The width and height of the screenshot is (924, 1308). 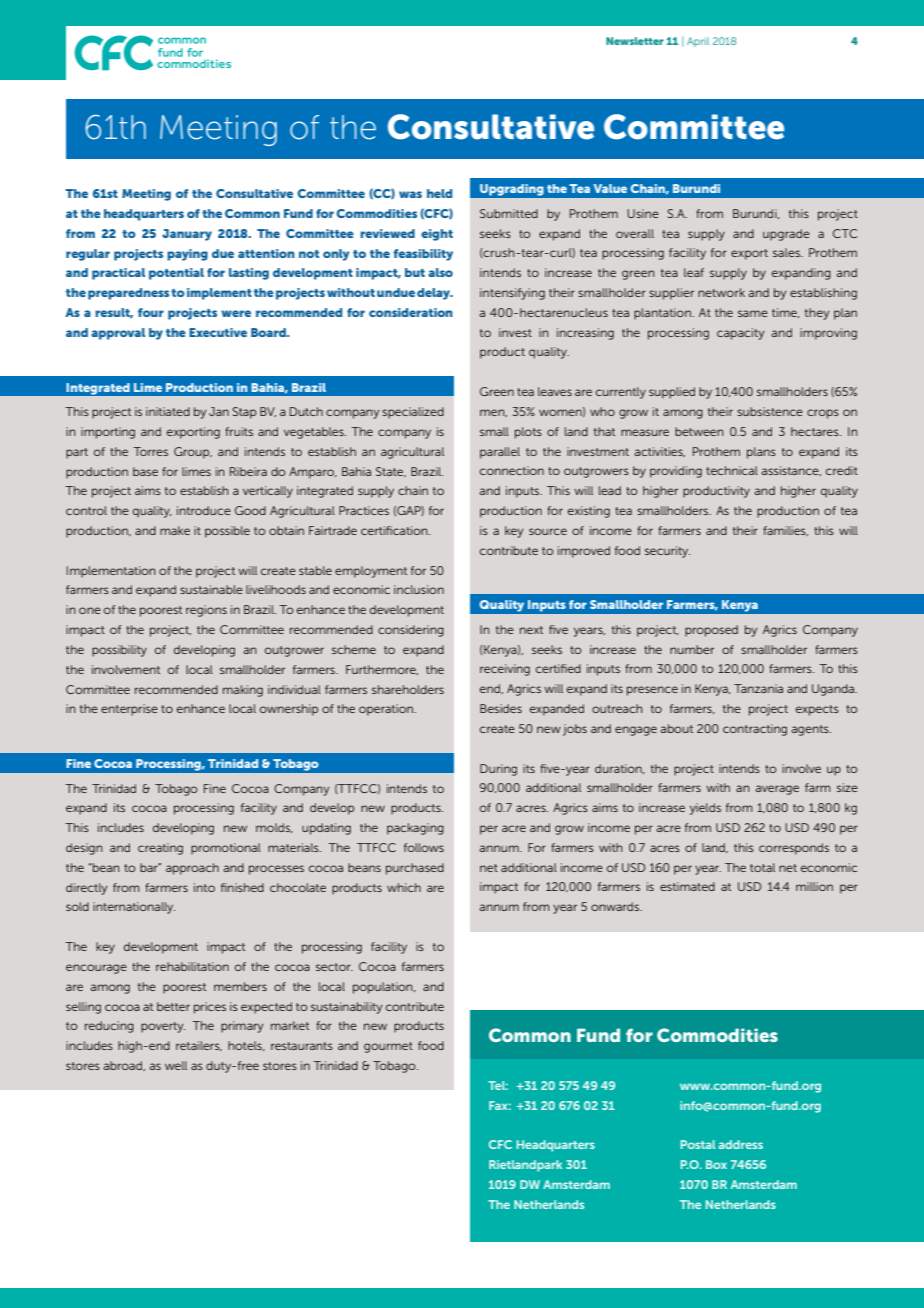 I want to click on April, so click(x=698, y=42).
